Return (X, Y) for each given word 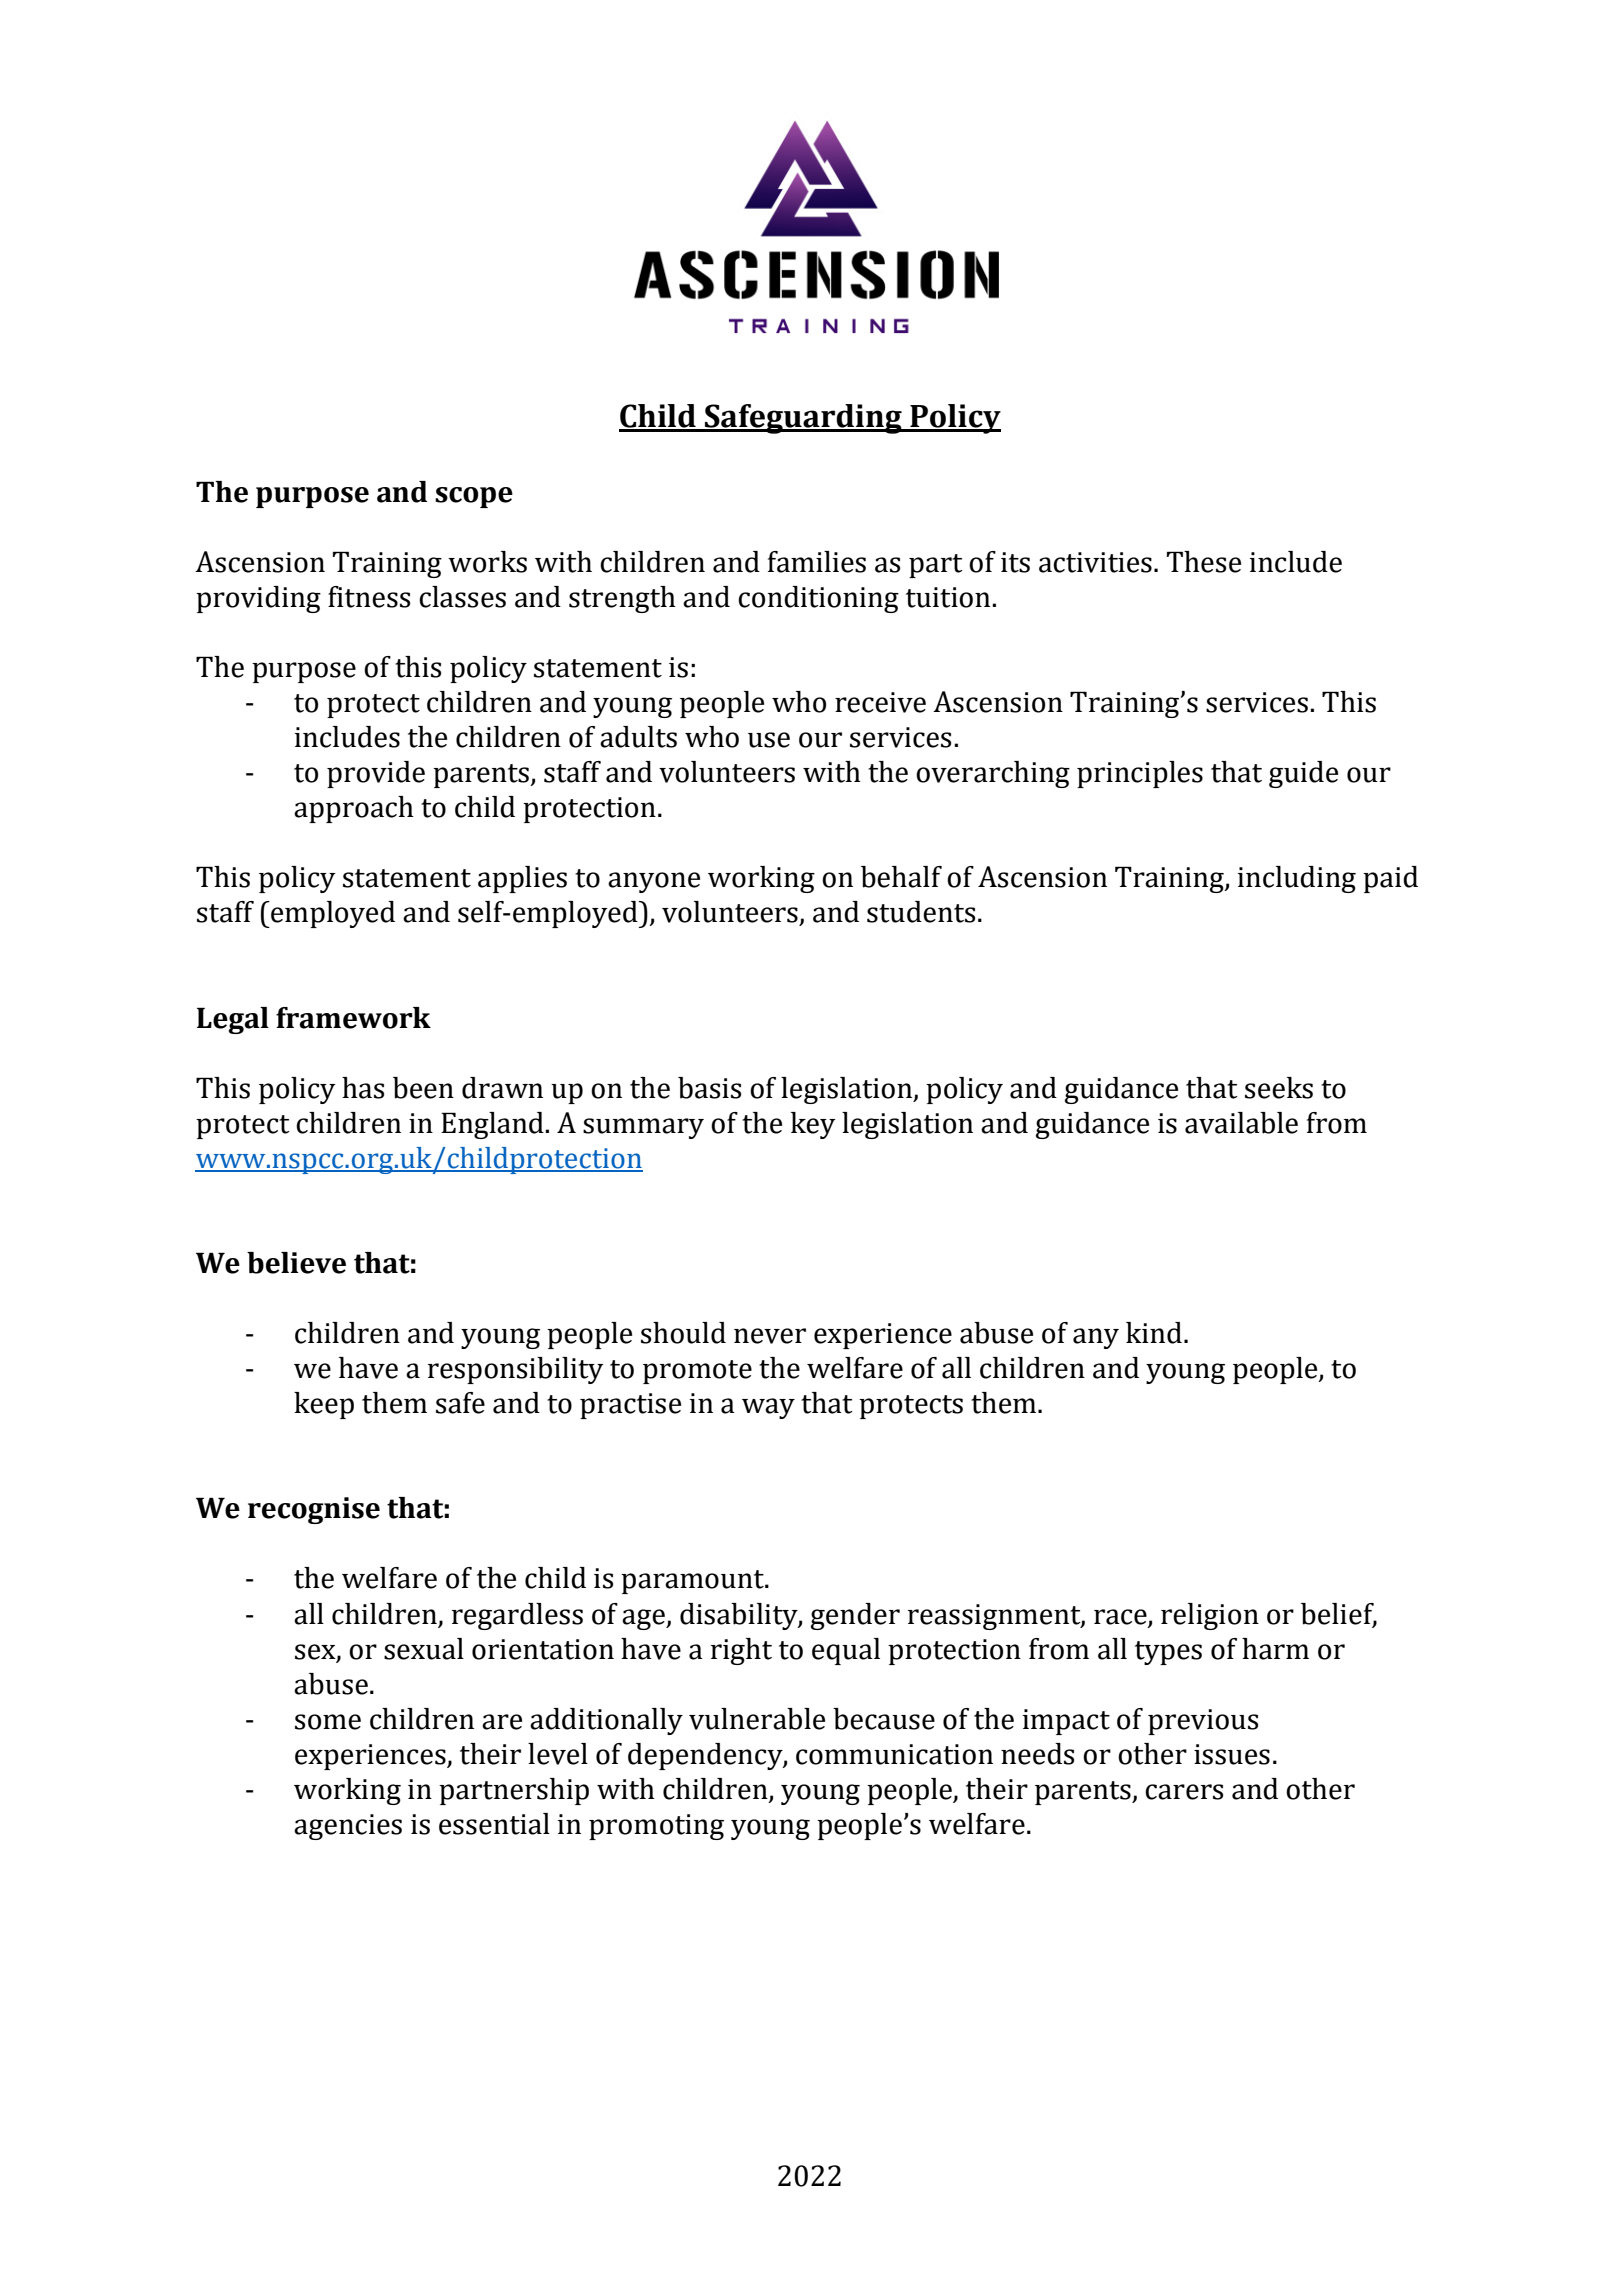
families (817, 562)
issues (1232, 1754)
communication (894, 1754)
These (1204, 562)
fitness (369, 597)
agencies (348, 1827)
